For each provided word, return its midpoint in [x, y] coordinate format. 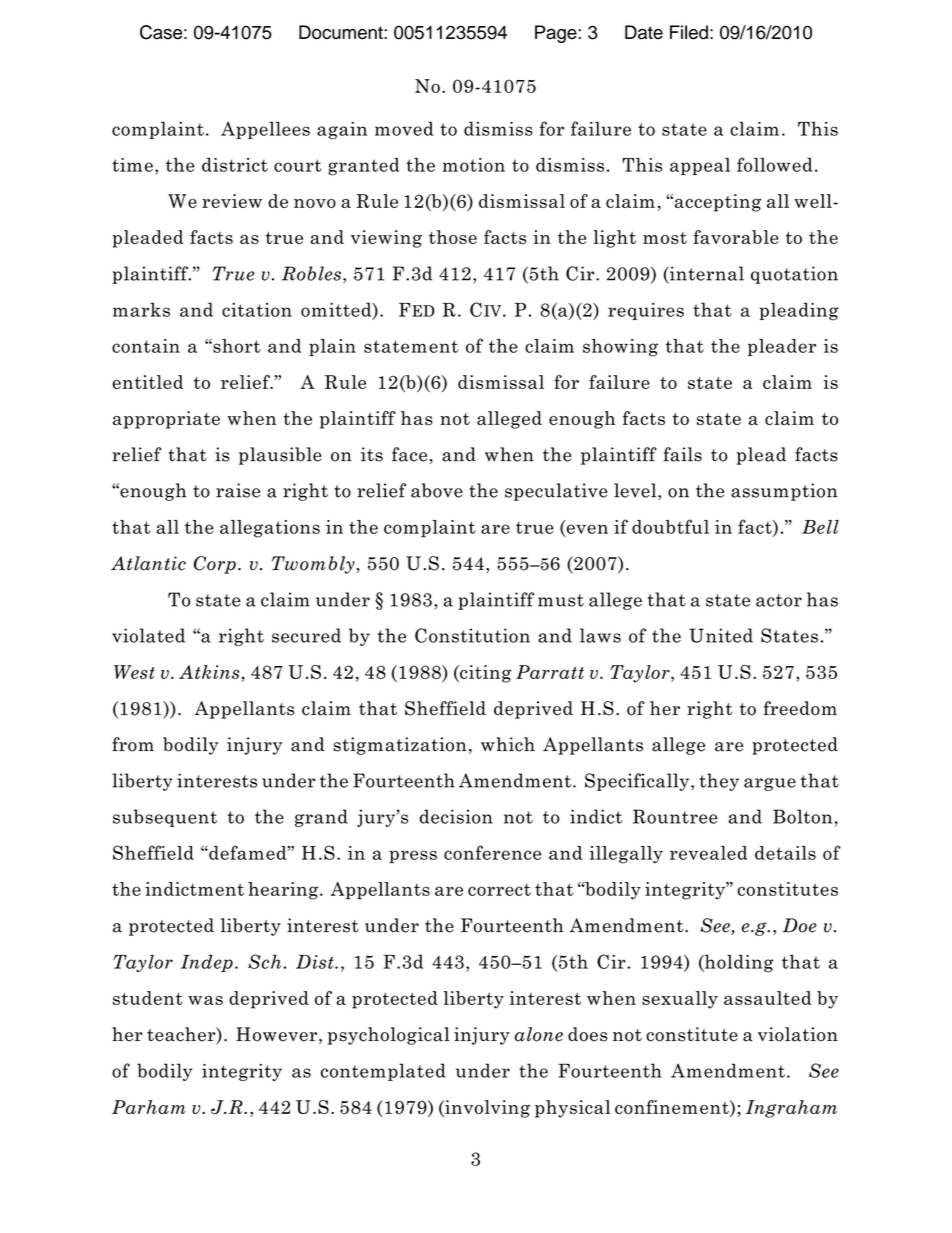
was [205, 1000]
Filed [689, 32]
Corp [215, 565]
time [132, 165]
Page [557, 34]
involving [486, 1109]
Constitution [472, 635]
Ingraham [791, 1109]
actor [779, 600]
